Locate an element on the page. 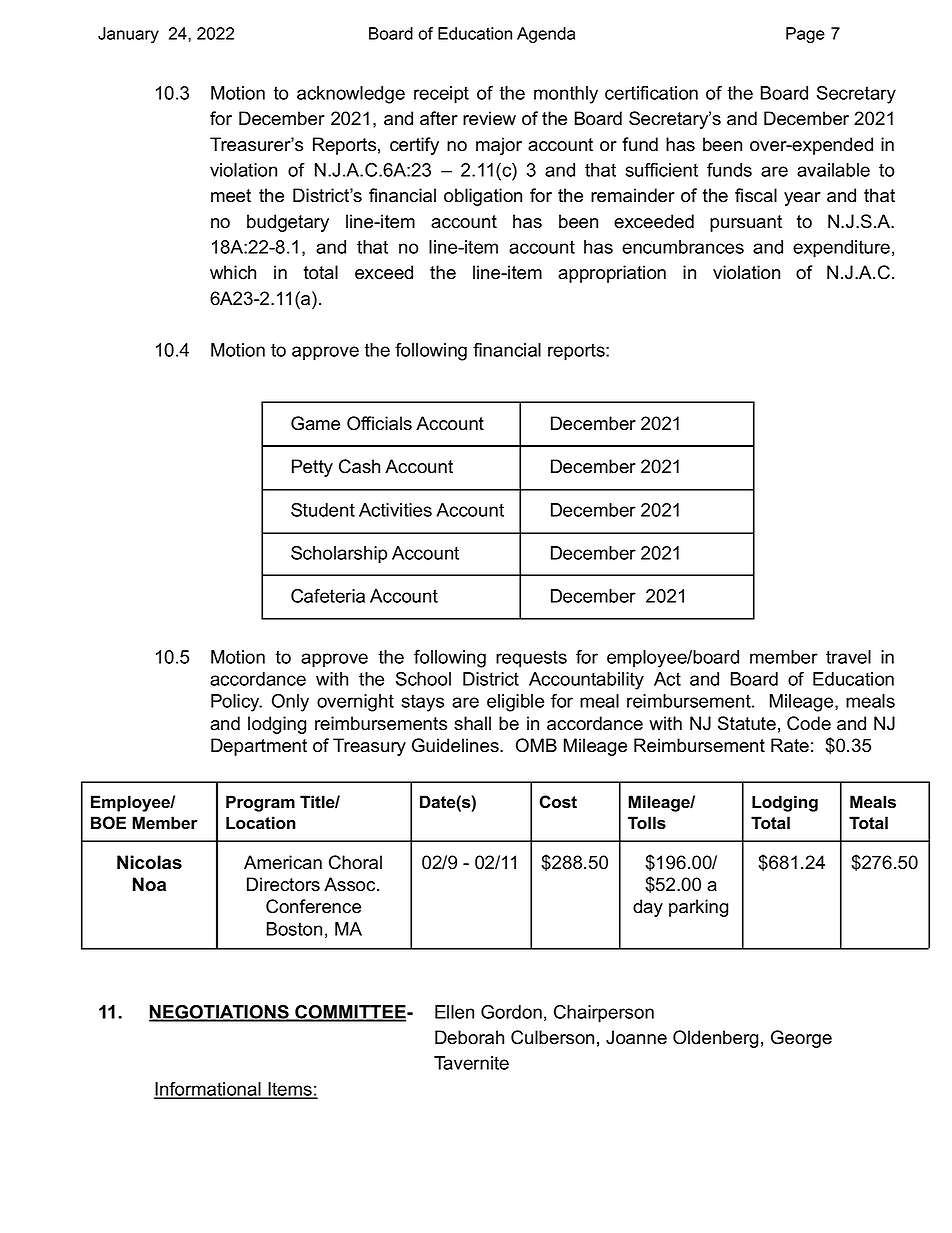 This document has height=1233, width=952. January is located at coordinates (128, 35).
